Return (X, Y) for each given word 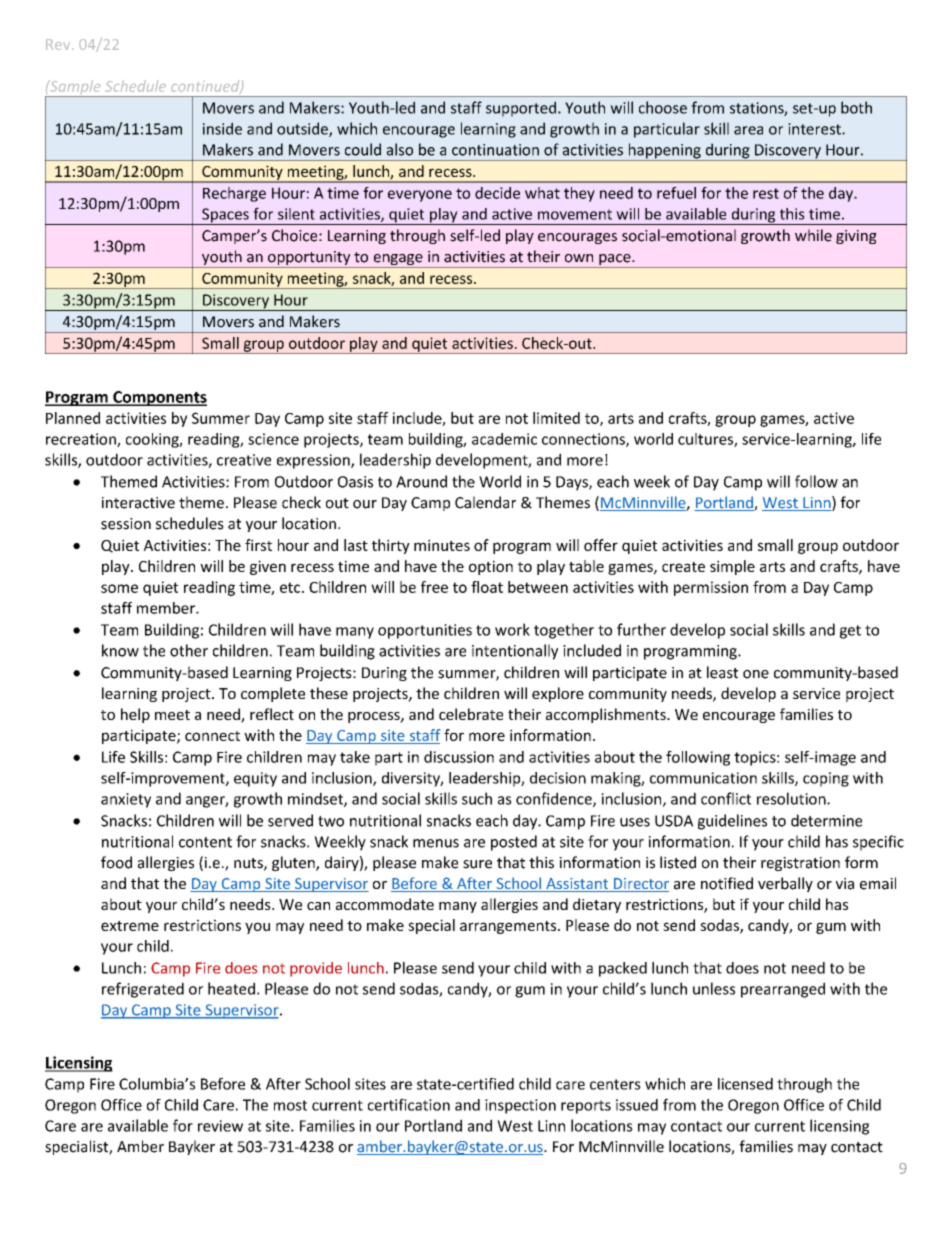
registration (800, 864)
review (220, 1126)
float (487, 587)
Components (159, 398)
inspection (520, 1106)
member (167, 608)
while (813, 235)
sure (477, 864)
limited (556, 418)
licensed (745, 1084)
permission (711, 588)
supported (521, 109)
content (205, 842)
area (748, 130)
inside (222, 128)
